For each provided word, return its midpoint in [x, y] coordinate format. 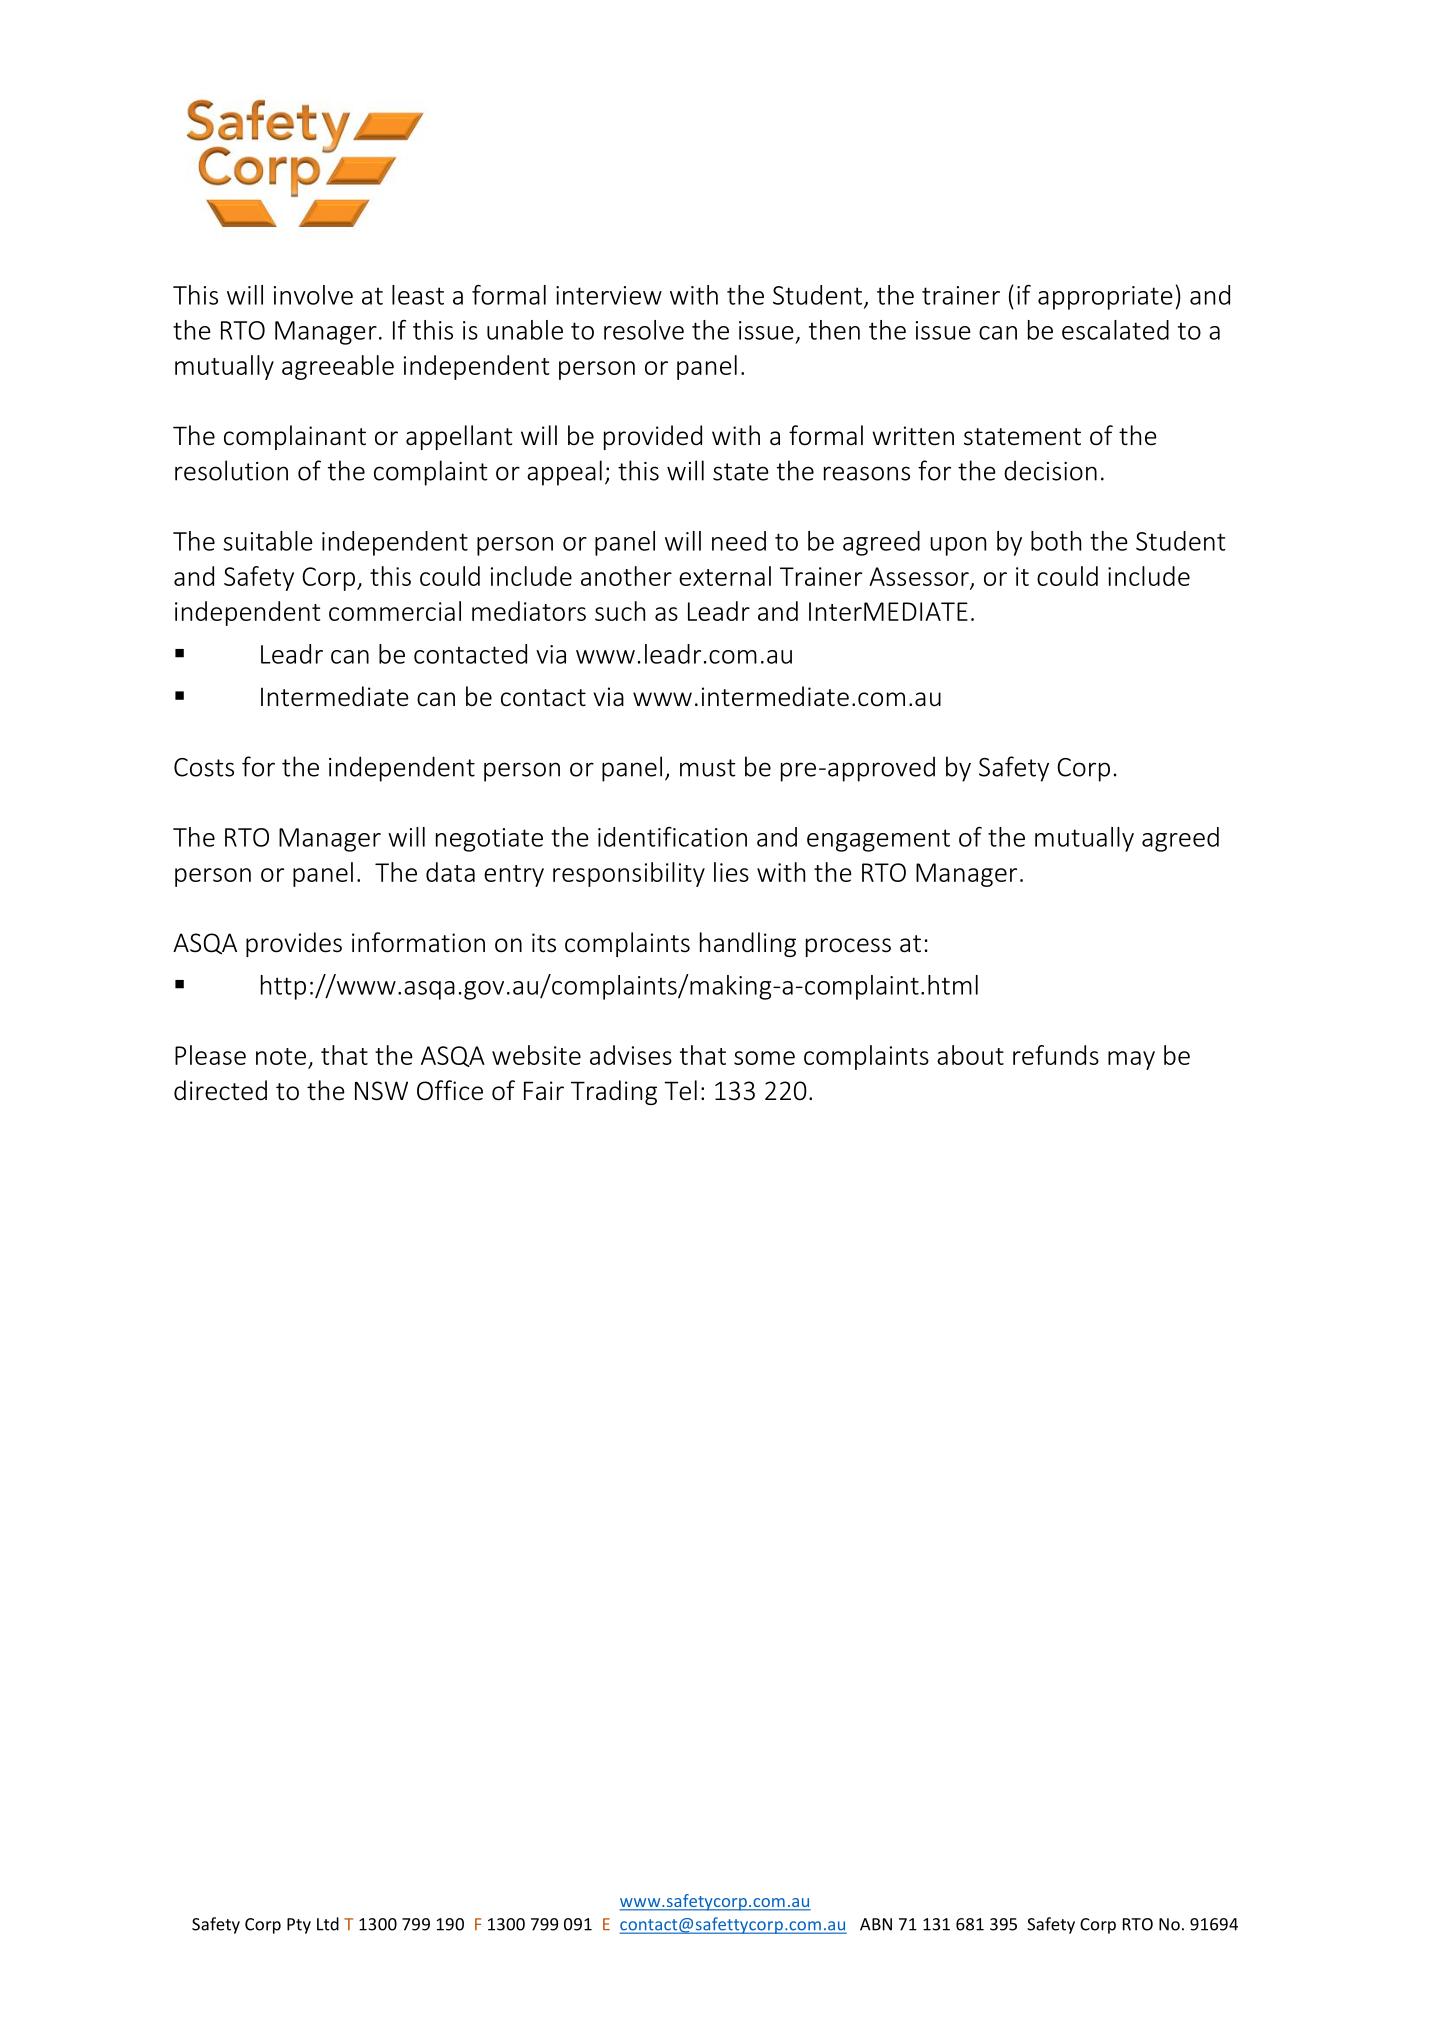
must [707, 768]
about [970, 1055]
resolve [644, 330]
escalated [1115, 330]
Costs [204, 767]
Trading [614, 1092]
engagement [878, 840]
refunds [1056, 1055]
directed [220, 1090]
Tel [680, 1090]
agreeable [338, 367]
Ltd [328, 1924]
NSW [381, 1091]
